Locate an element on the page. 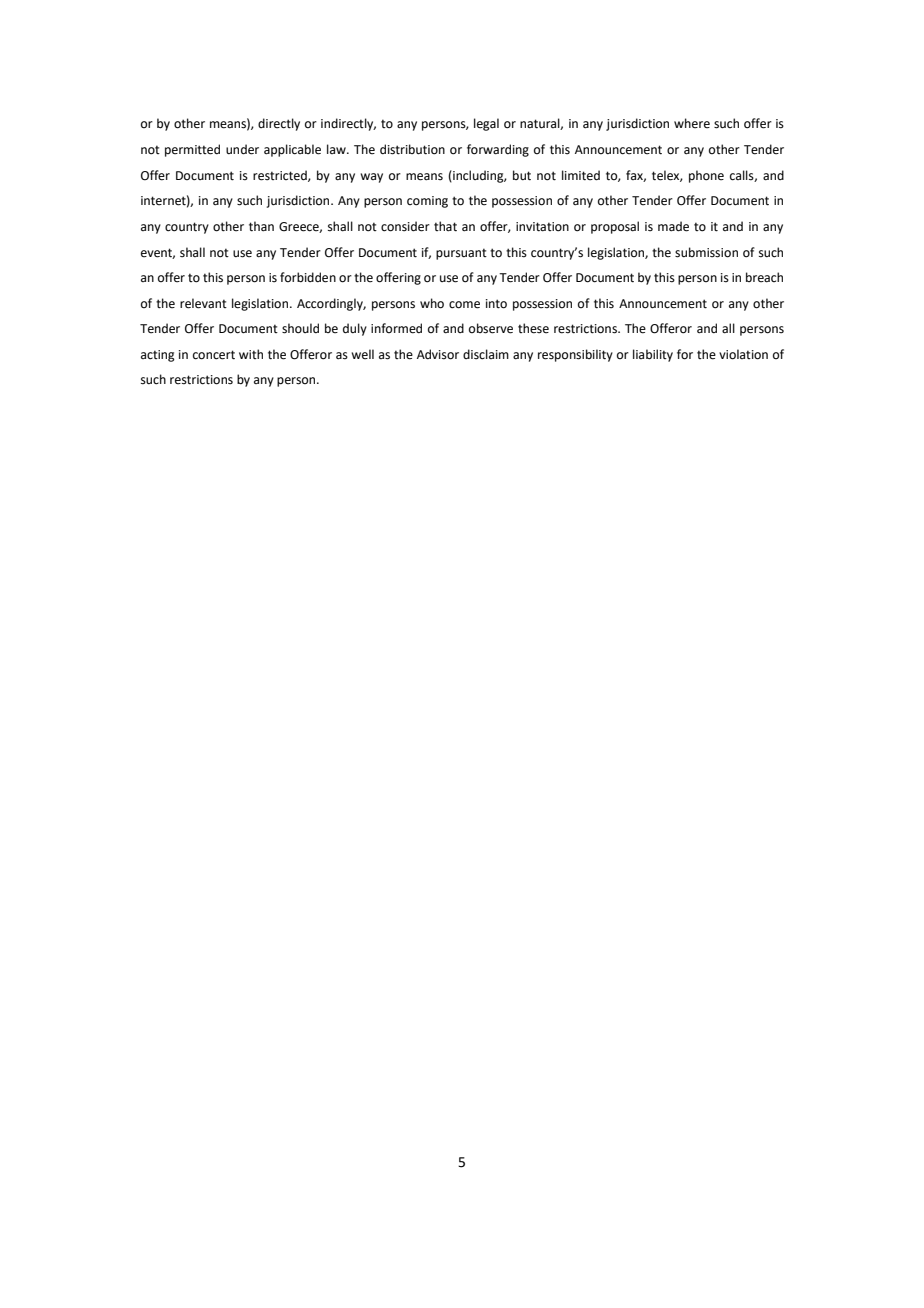 This page has width=924, height=1308. relevant is located at coordinates (203, 303).
